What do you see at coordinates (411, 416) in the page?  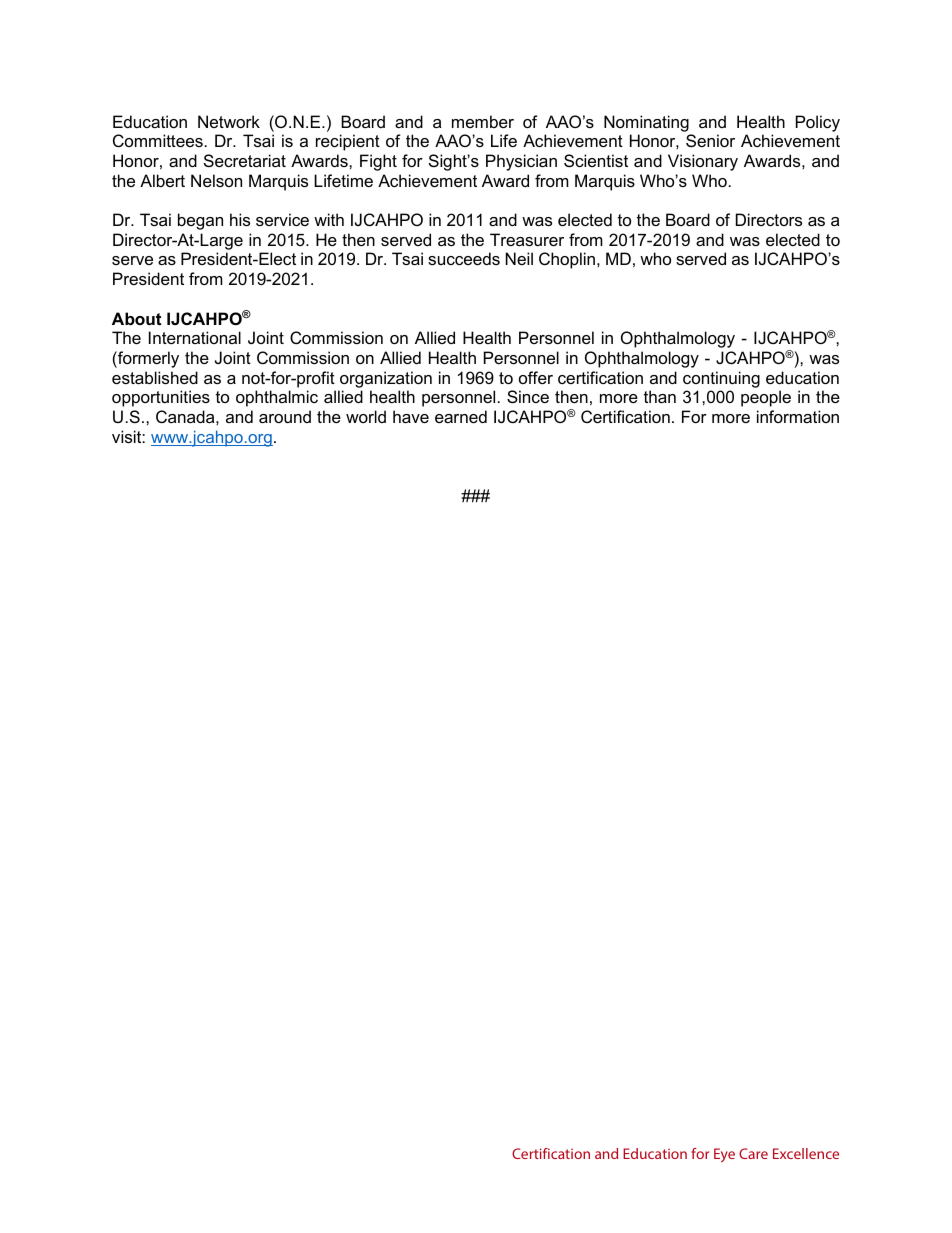 I see `have` at bounding box center [411, 416].
